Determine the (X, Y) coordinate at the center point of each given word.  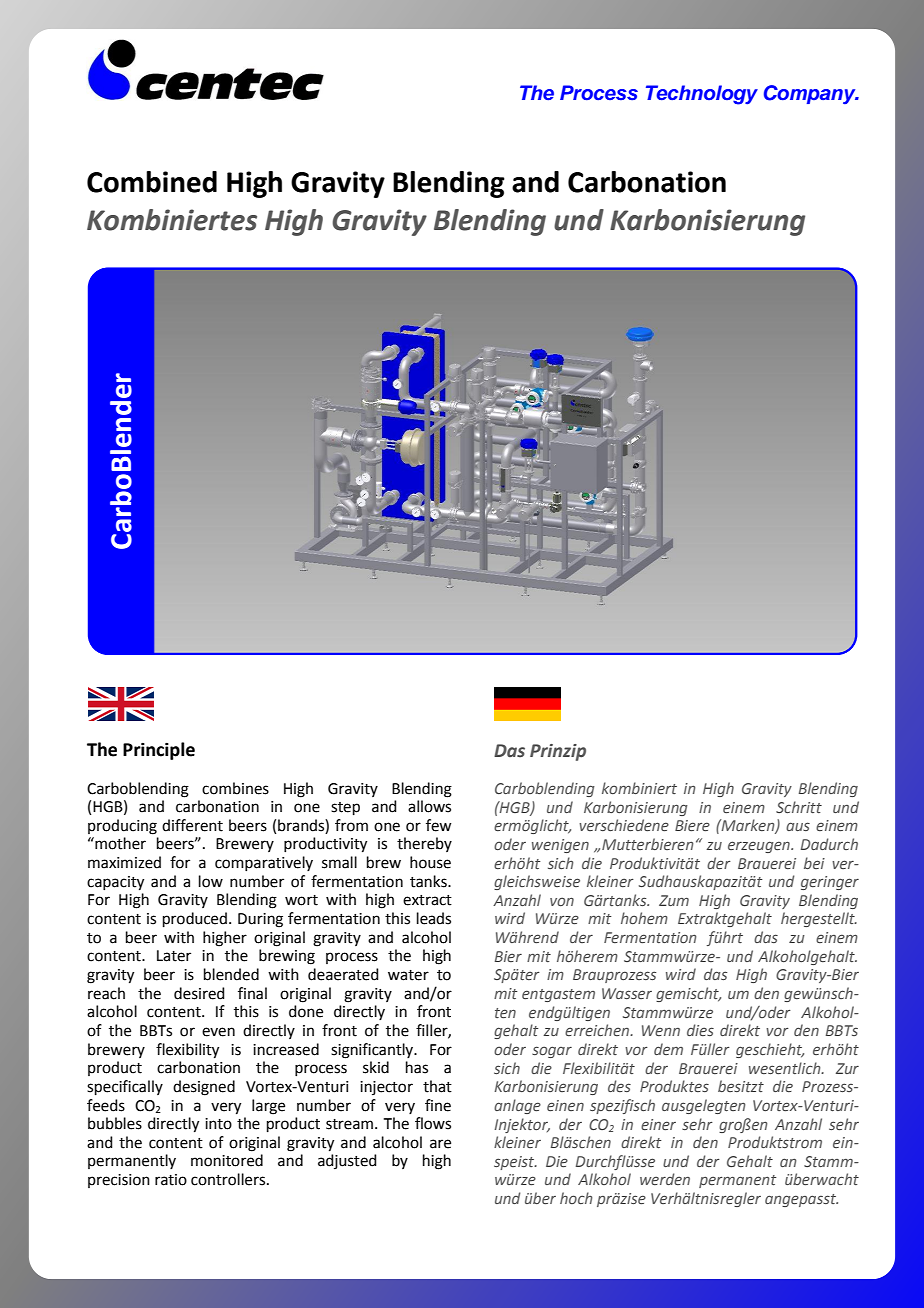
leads (434, 918)
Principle (159, 751)
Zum (674, 900)
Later (174, 956)
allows (429, 806)
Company (811, 94)
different (192, 825)
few (438, 825)
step (345, 808)
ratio (171, 1180)
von (562, 901)
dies (700, 1030)
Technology (702, 95)
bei (814, 863)
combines (235, 788)
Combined (152, 182)
